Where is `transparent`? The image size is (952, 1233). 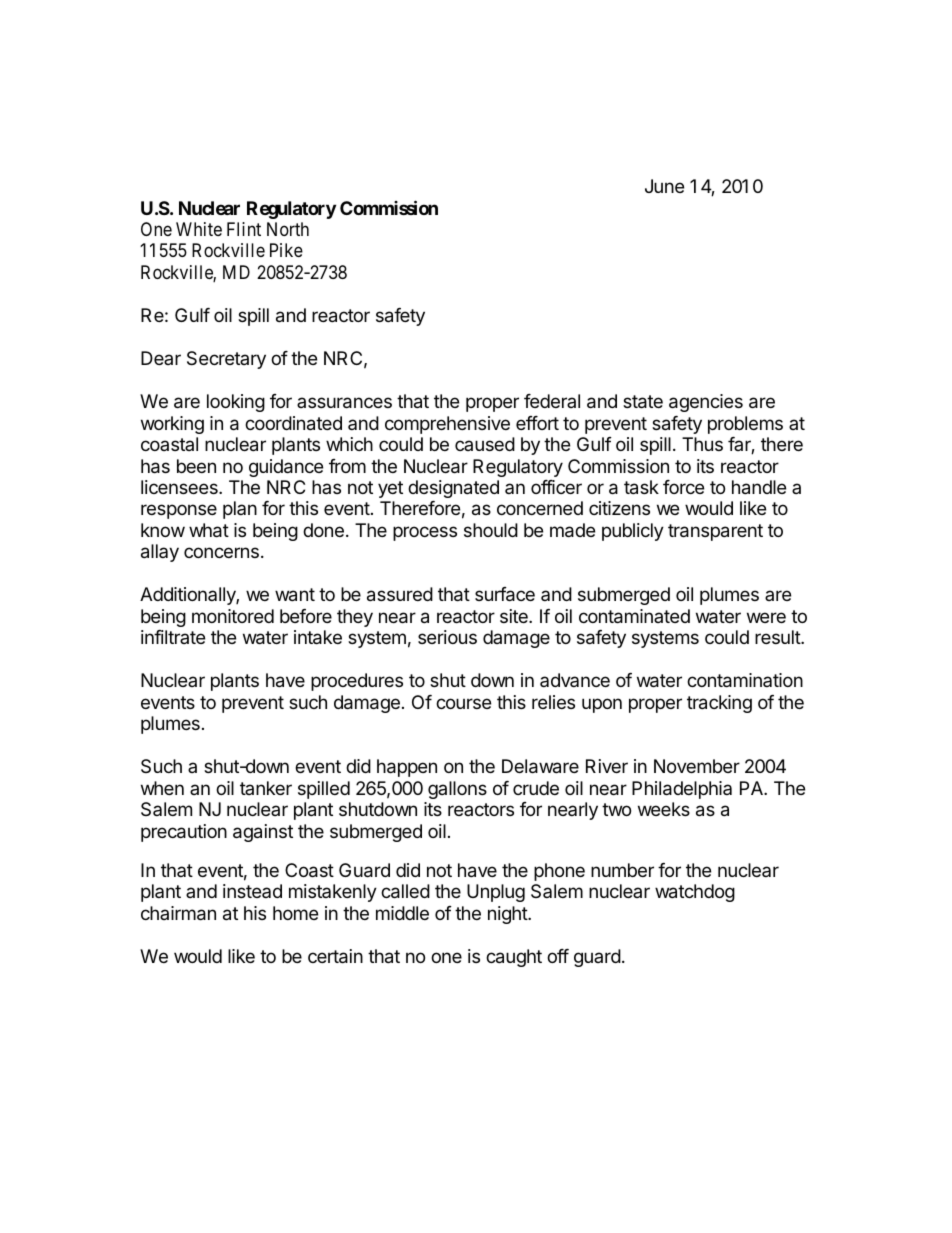 transparent is located at coordinates (715, 532).
